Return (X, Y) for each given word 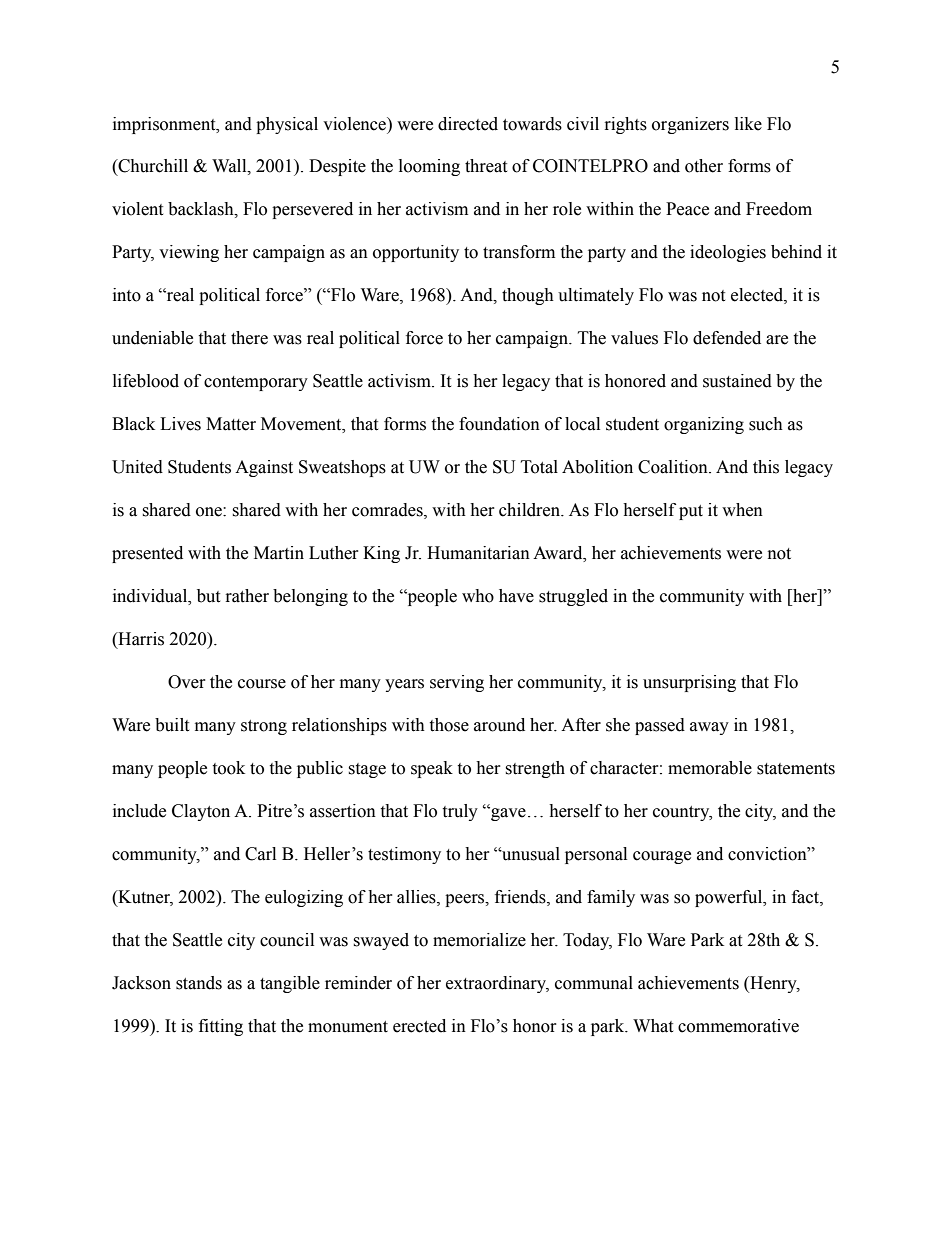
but (208, 596)
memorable (710, 768)
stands (199, 983)
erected (419, 1026)
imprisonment (165, 125)
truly (460, 812)
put (691, 512)
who (478, 596)
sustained (737, 381)
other (704, 166)
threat (486, 166)
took (228, 768)
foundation (499, 424)
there (249, 338)
